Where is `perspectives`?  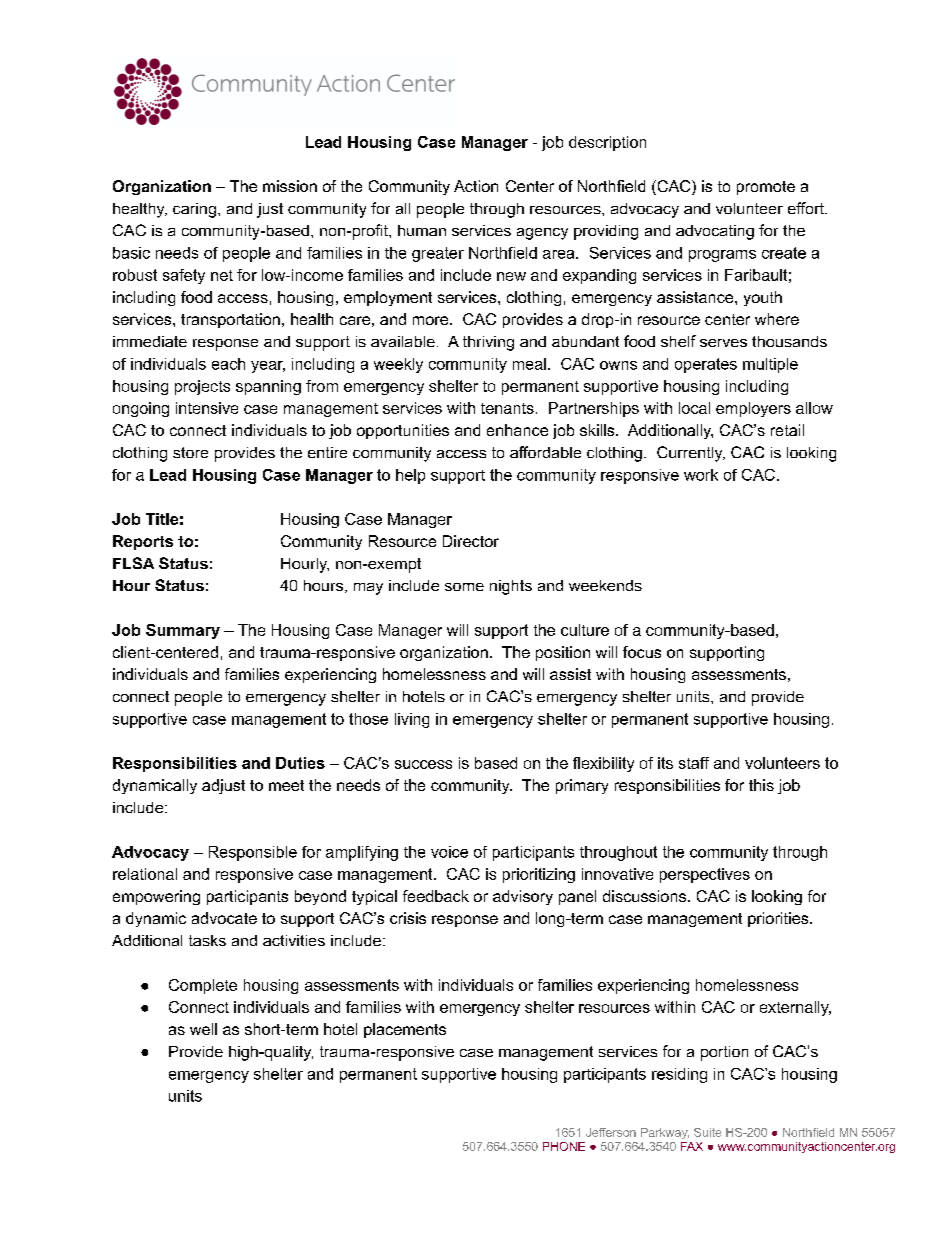
perspectives is located at coordinates (705, 875).
